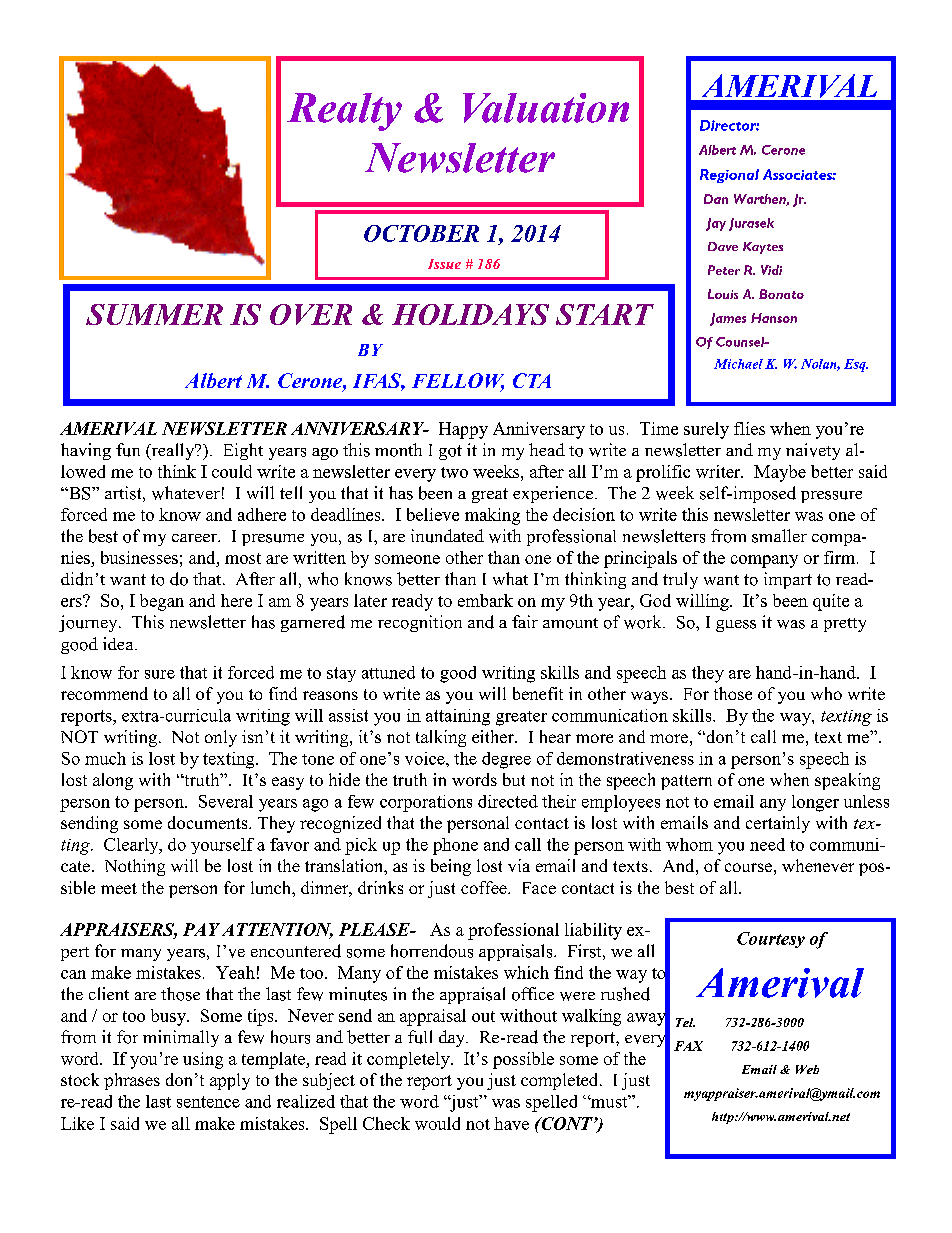  What do you see at coordinates (132, 1081) in the page?
I see `phrases` at bounding box center [132, 1081].
